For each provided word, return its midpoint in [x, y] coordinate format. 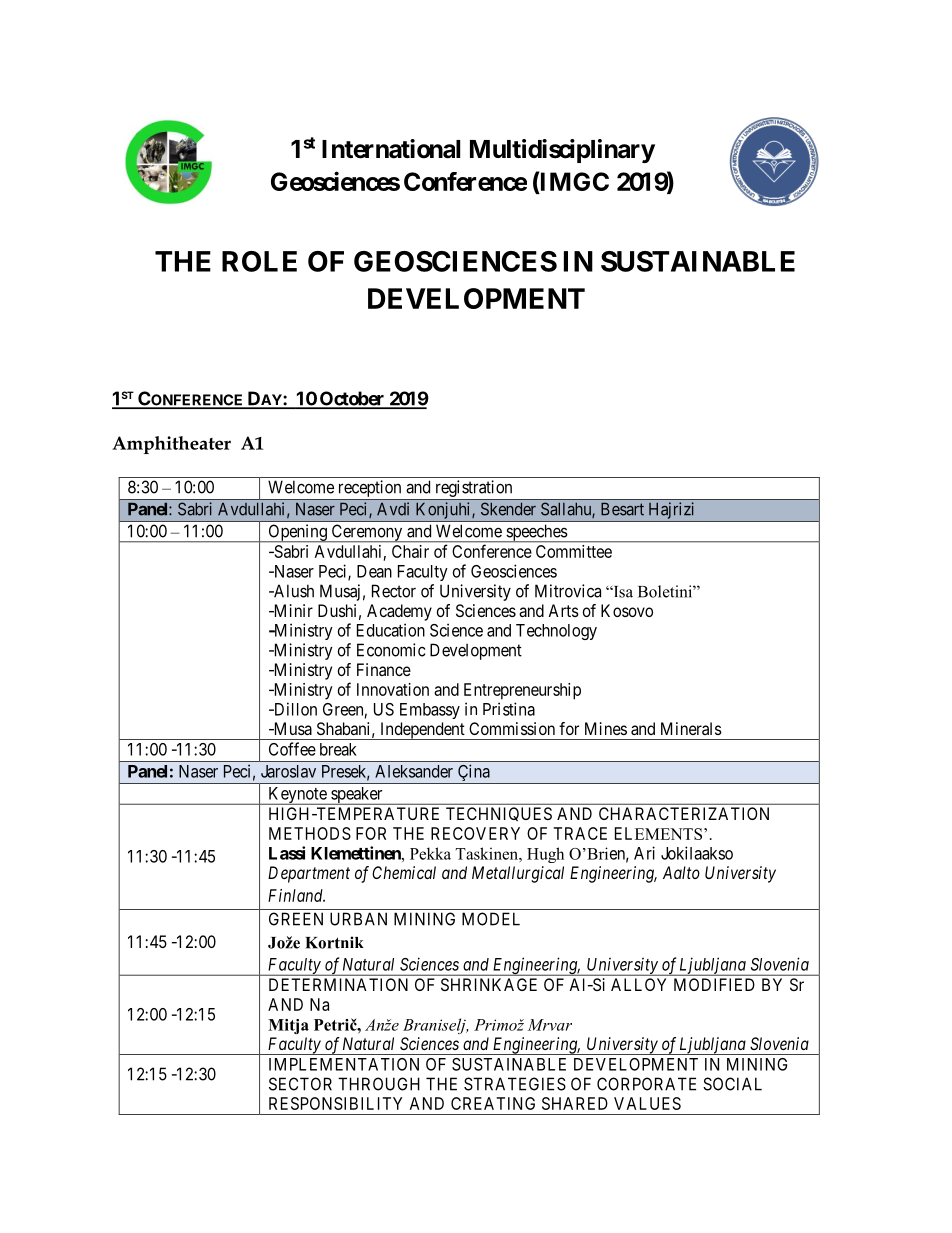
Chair [410, 551]
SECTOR [300, 1084]
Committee [574, 551]
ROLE [259, 261]
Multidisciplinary [562, 151]
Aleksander [414, 771]
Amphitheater [171, 445]
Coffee [292, 749]
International [391, 149]
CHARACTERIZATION [684, 813]
